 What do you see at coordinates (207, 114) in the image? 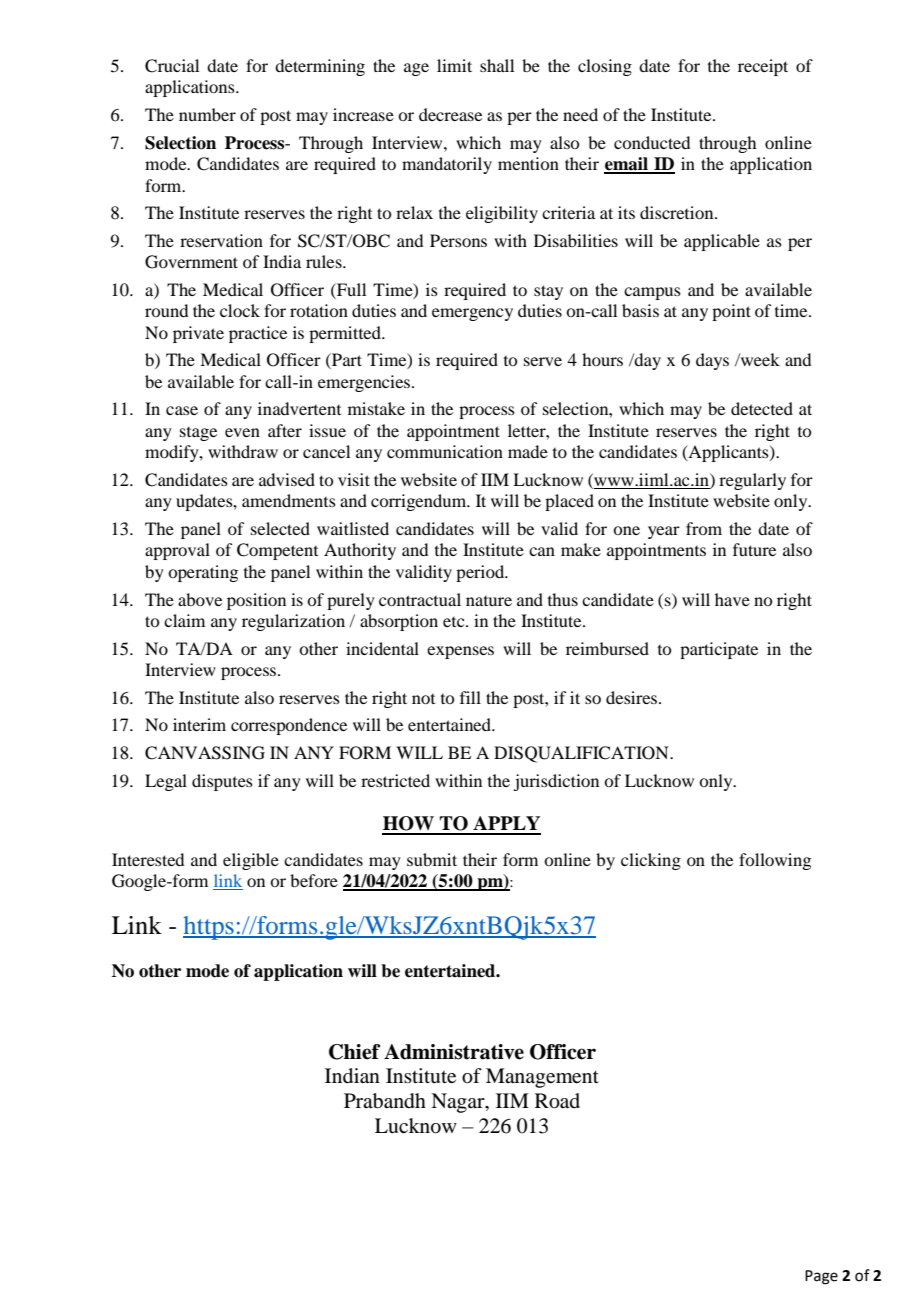
I see `number` at bounding box center [207, 114].
